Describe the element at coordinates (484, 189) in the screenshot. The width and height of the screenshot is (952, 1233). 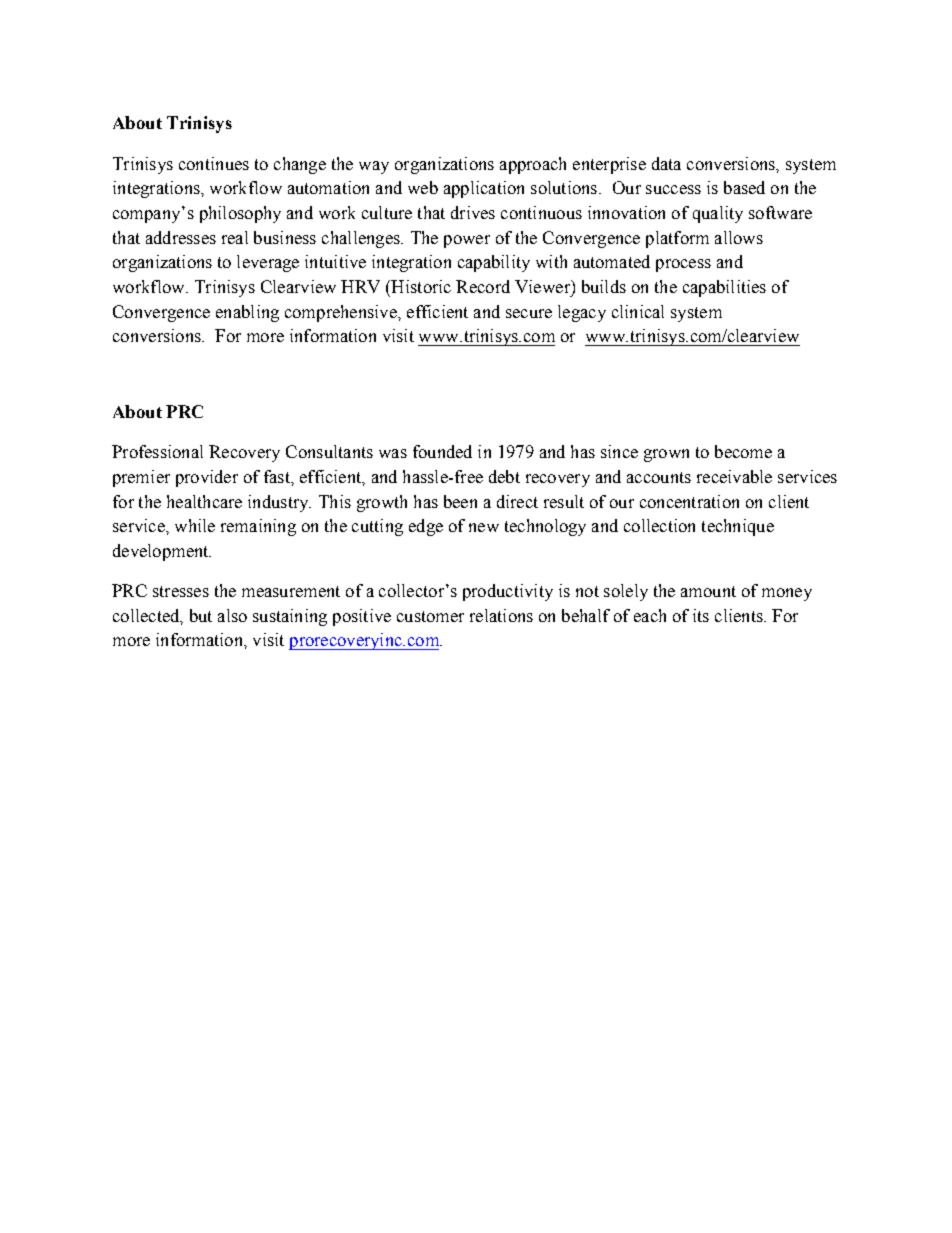
I see `application` at that location.
